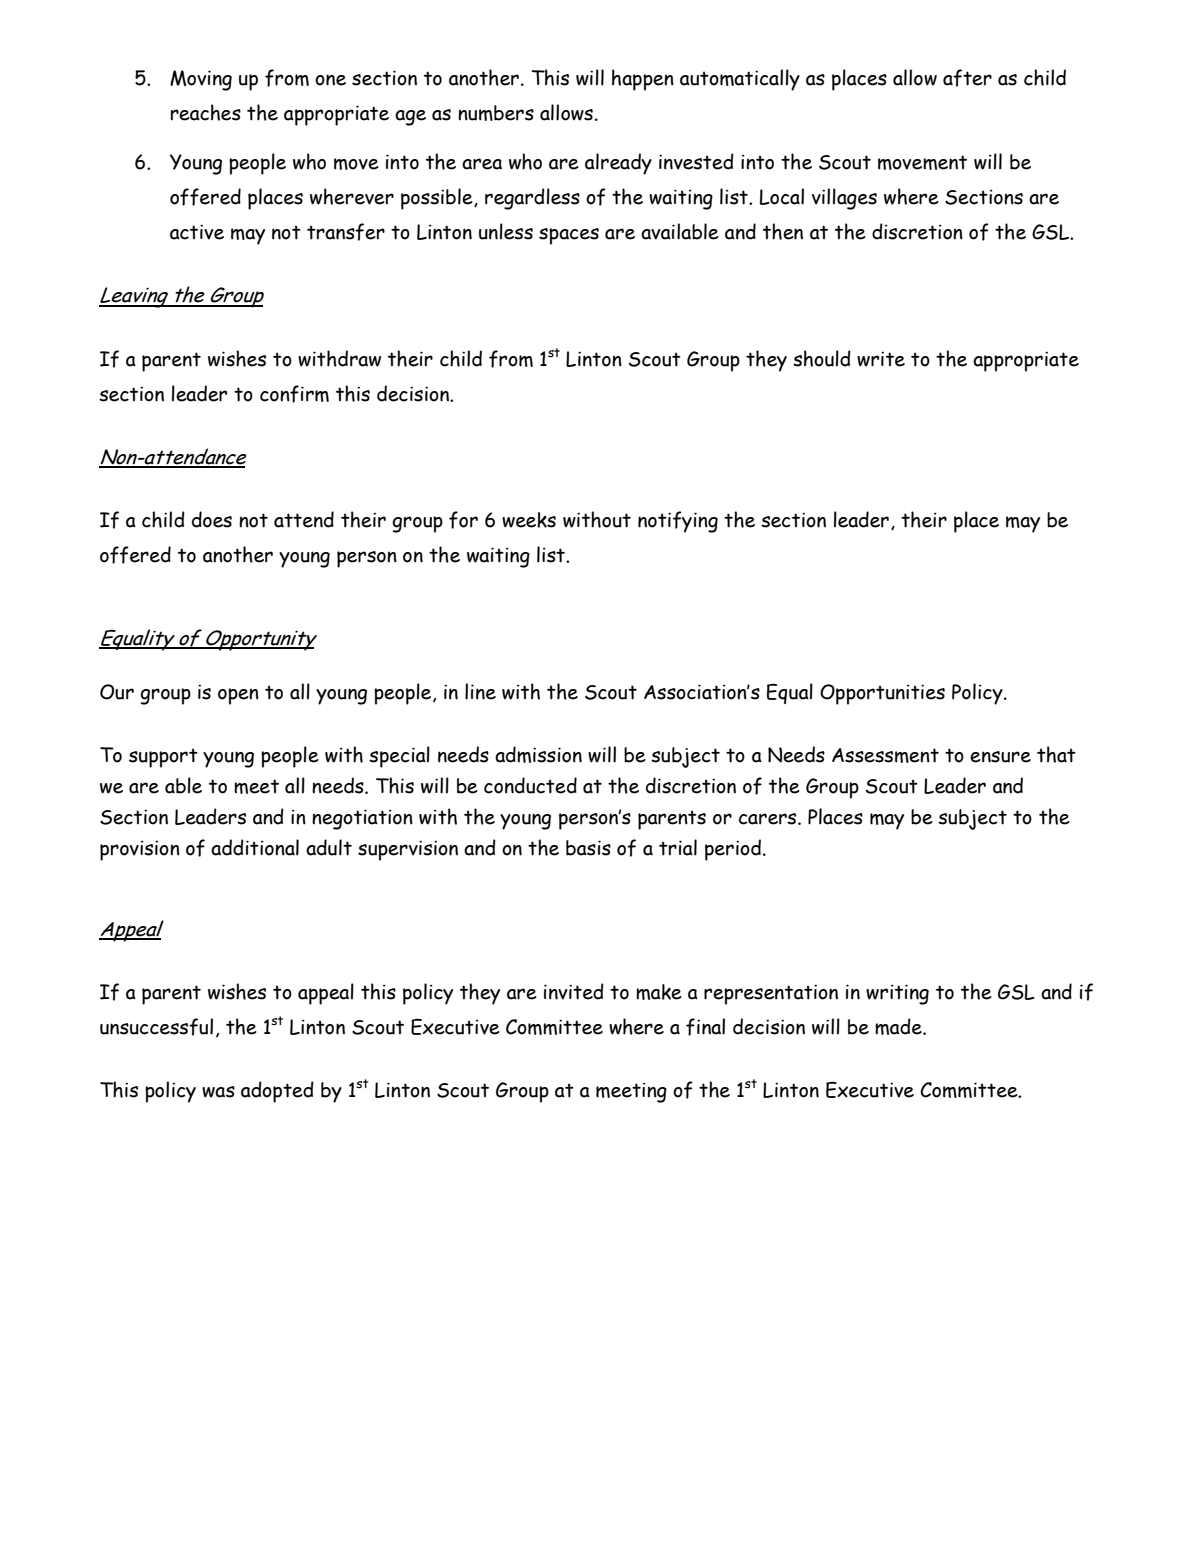 Image resolution: width=1194 pixels, height=1545 pixels. Describe the element at coordinates (643, 80) in the screenshot. I see `happen` at that location.
